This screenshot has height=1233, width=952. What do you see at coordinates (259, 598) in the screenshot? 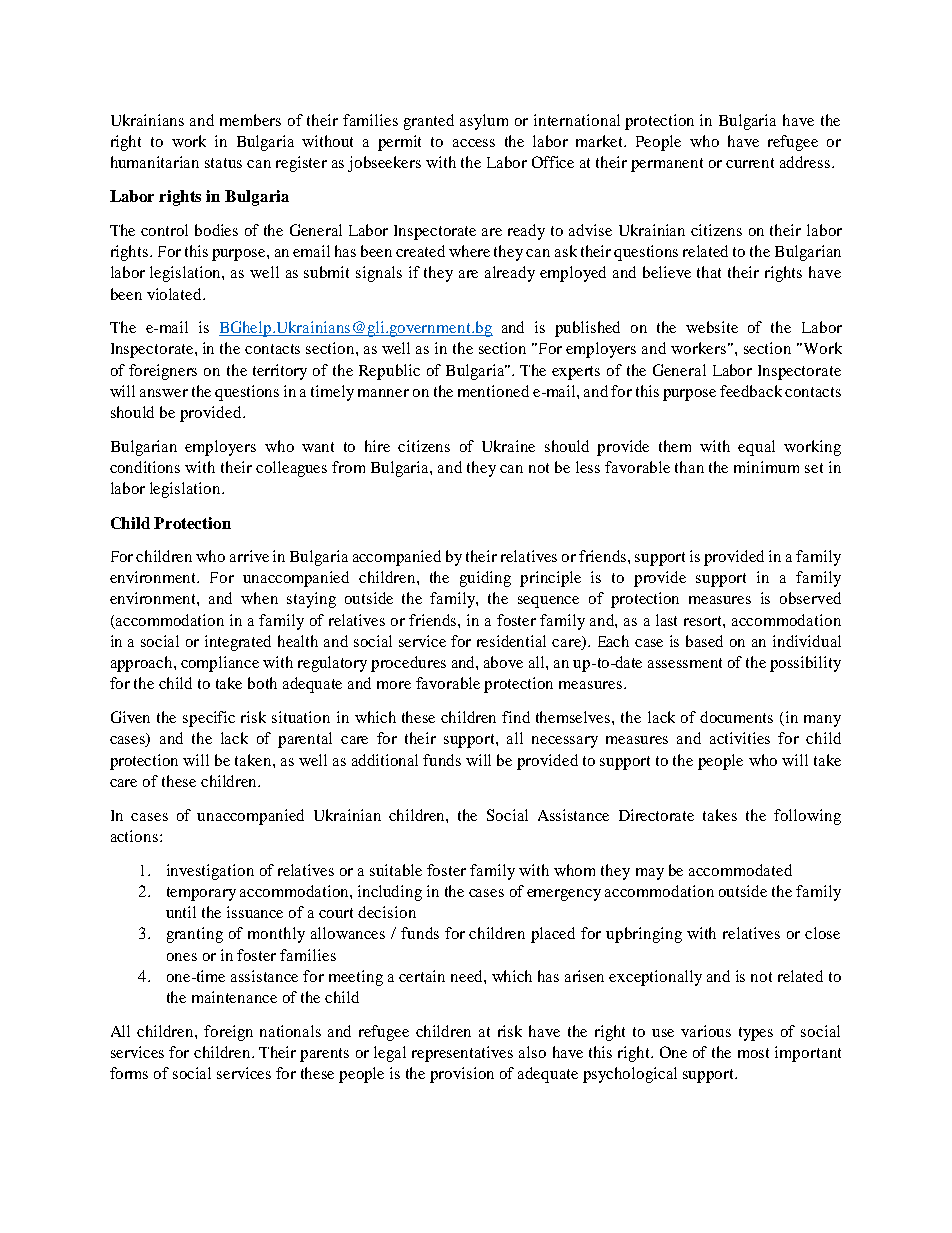
I see `when` at bounding box center [259, 598].
